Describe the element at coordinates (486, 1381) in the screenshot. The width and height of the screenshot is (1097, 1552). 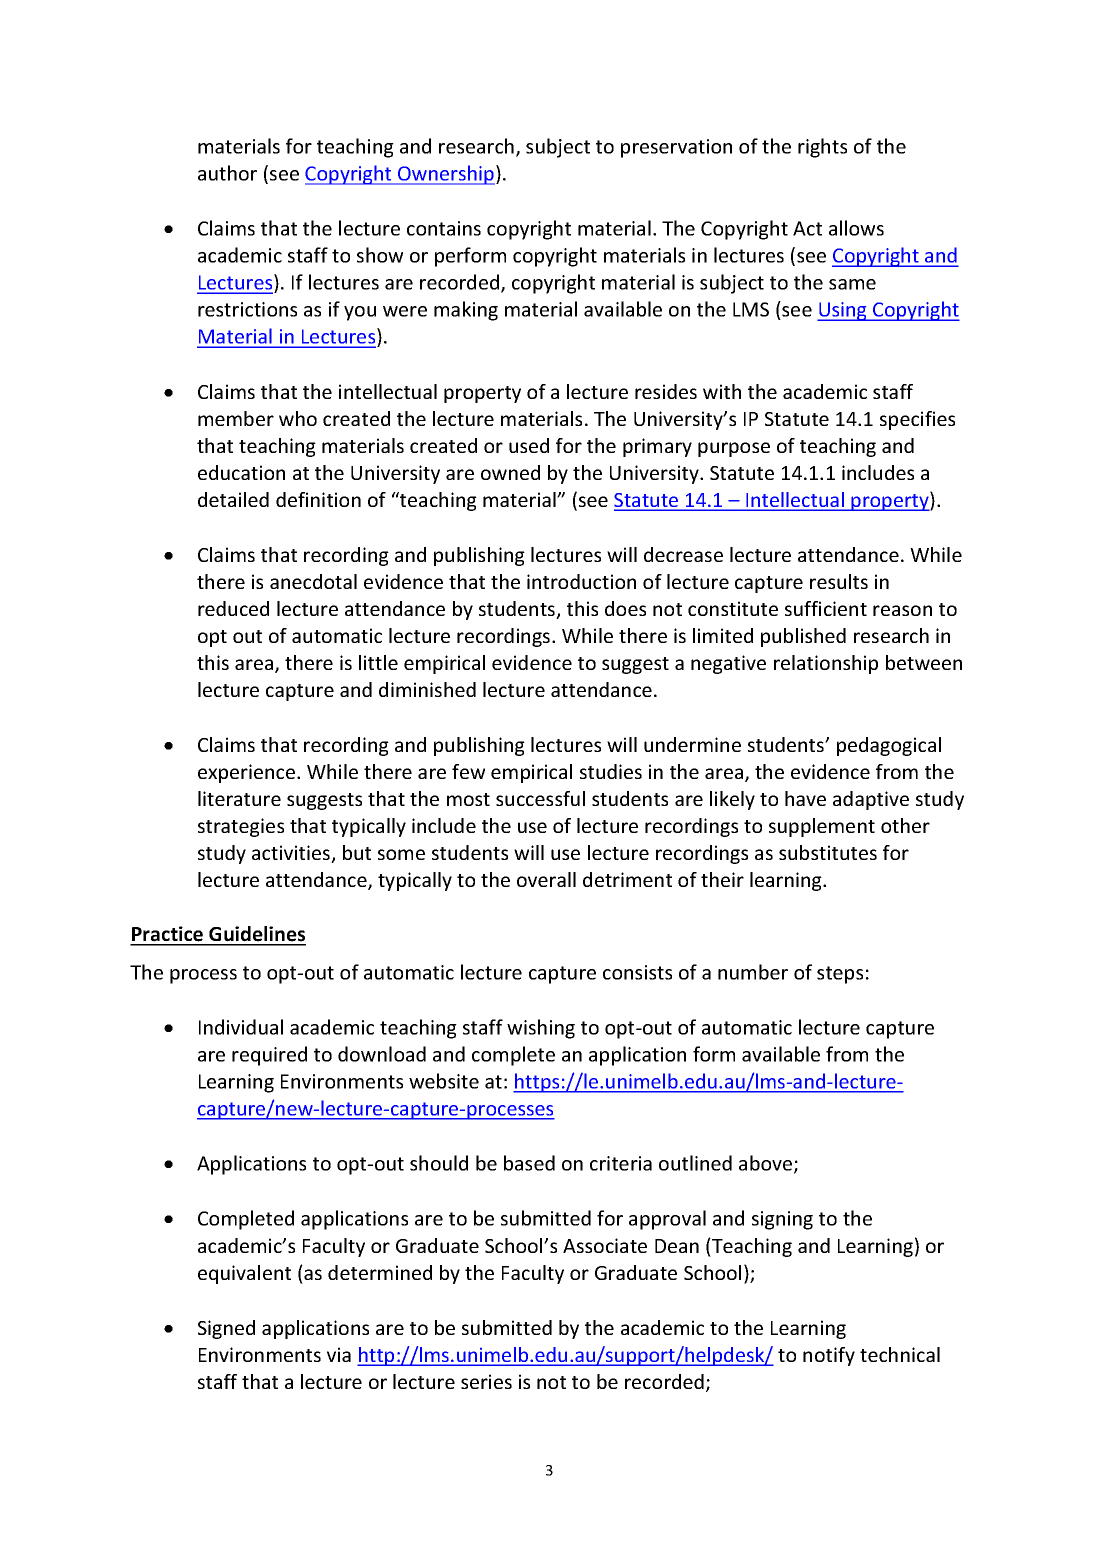
I see `series` at that location.
